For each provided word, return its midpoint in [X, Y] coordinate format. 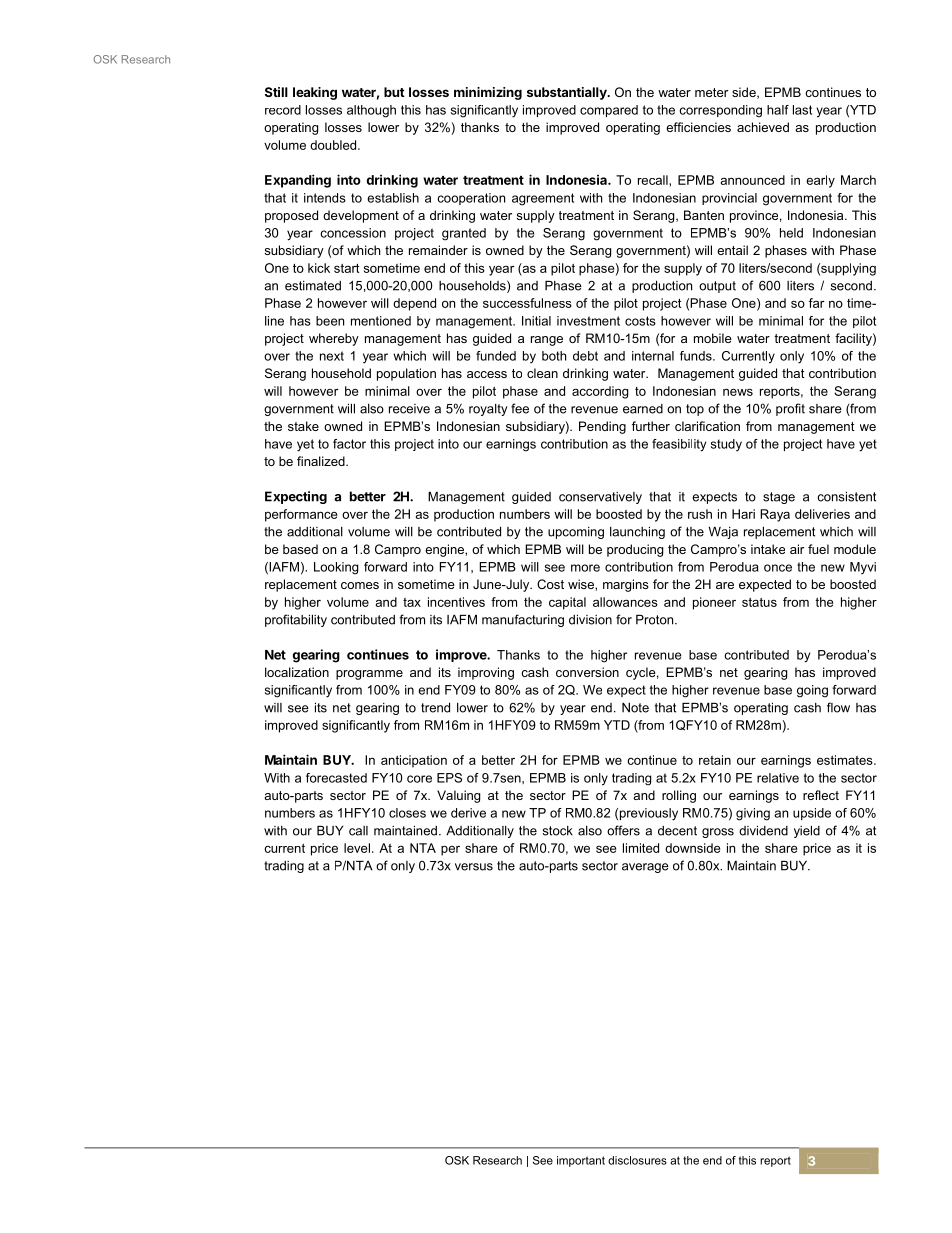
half [778, 110]
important [581, 1161]
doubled [334, 145]
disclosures [637, 1160]
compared [609, 111]
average [645, 868]
